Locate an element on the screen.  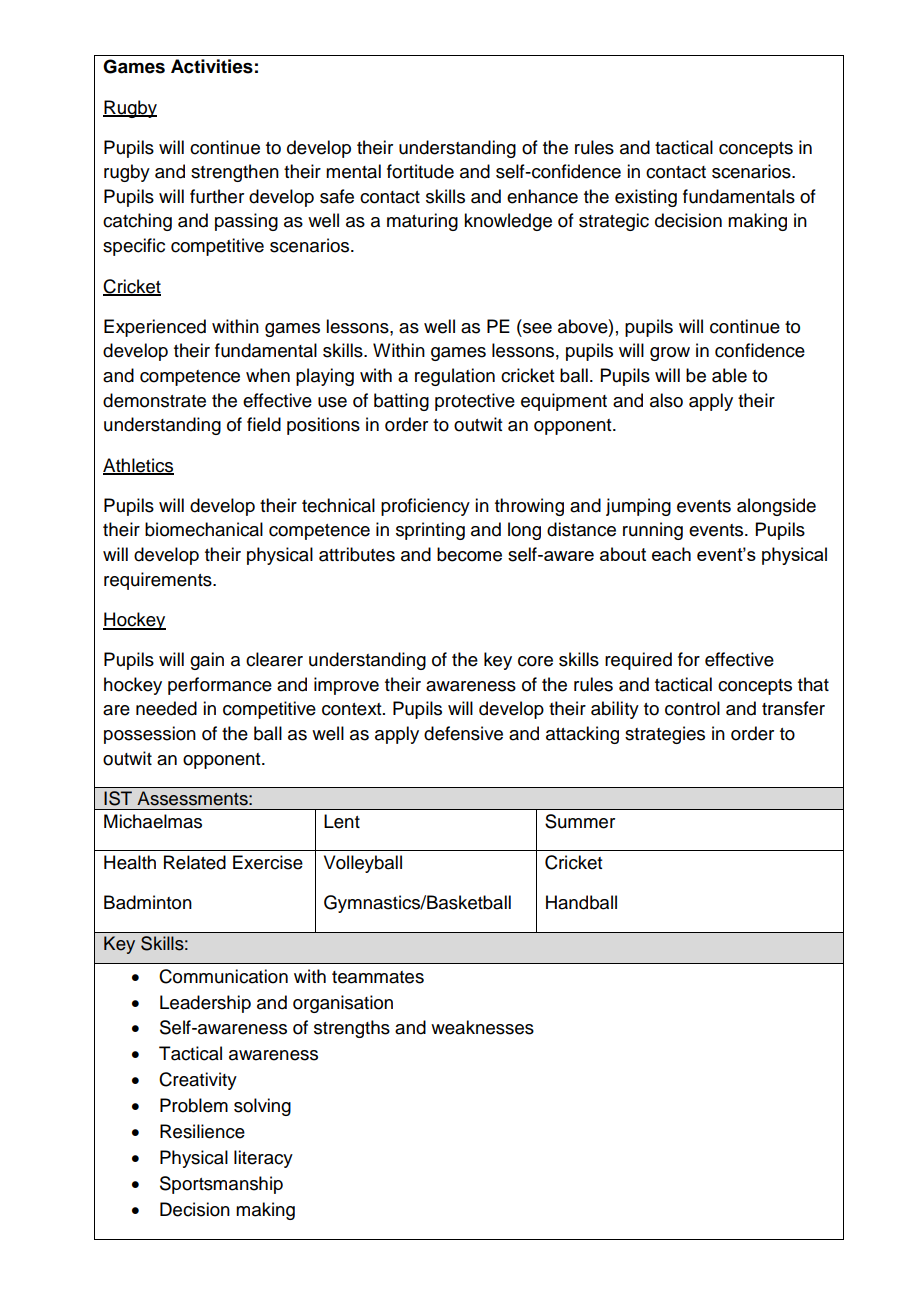
Resilience is located at coordinates (202, 1131).
